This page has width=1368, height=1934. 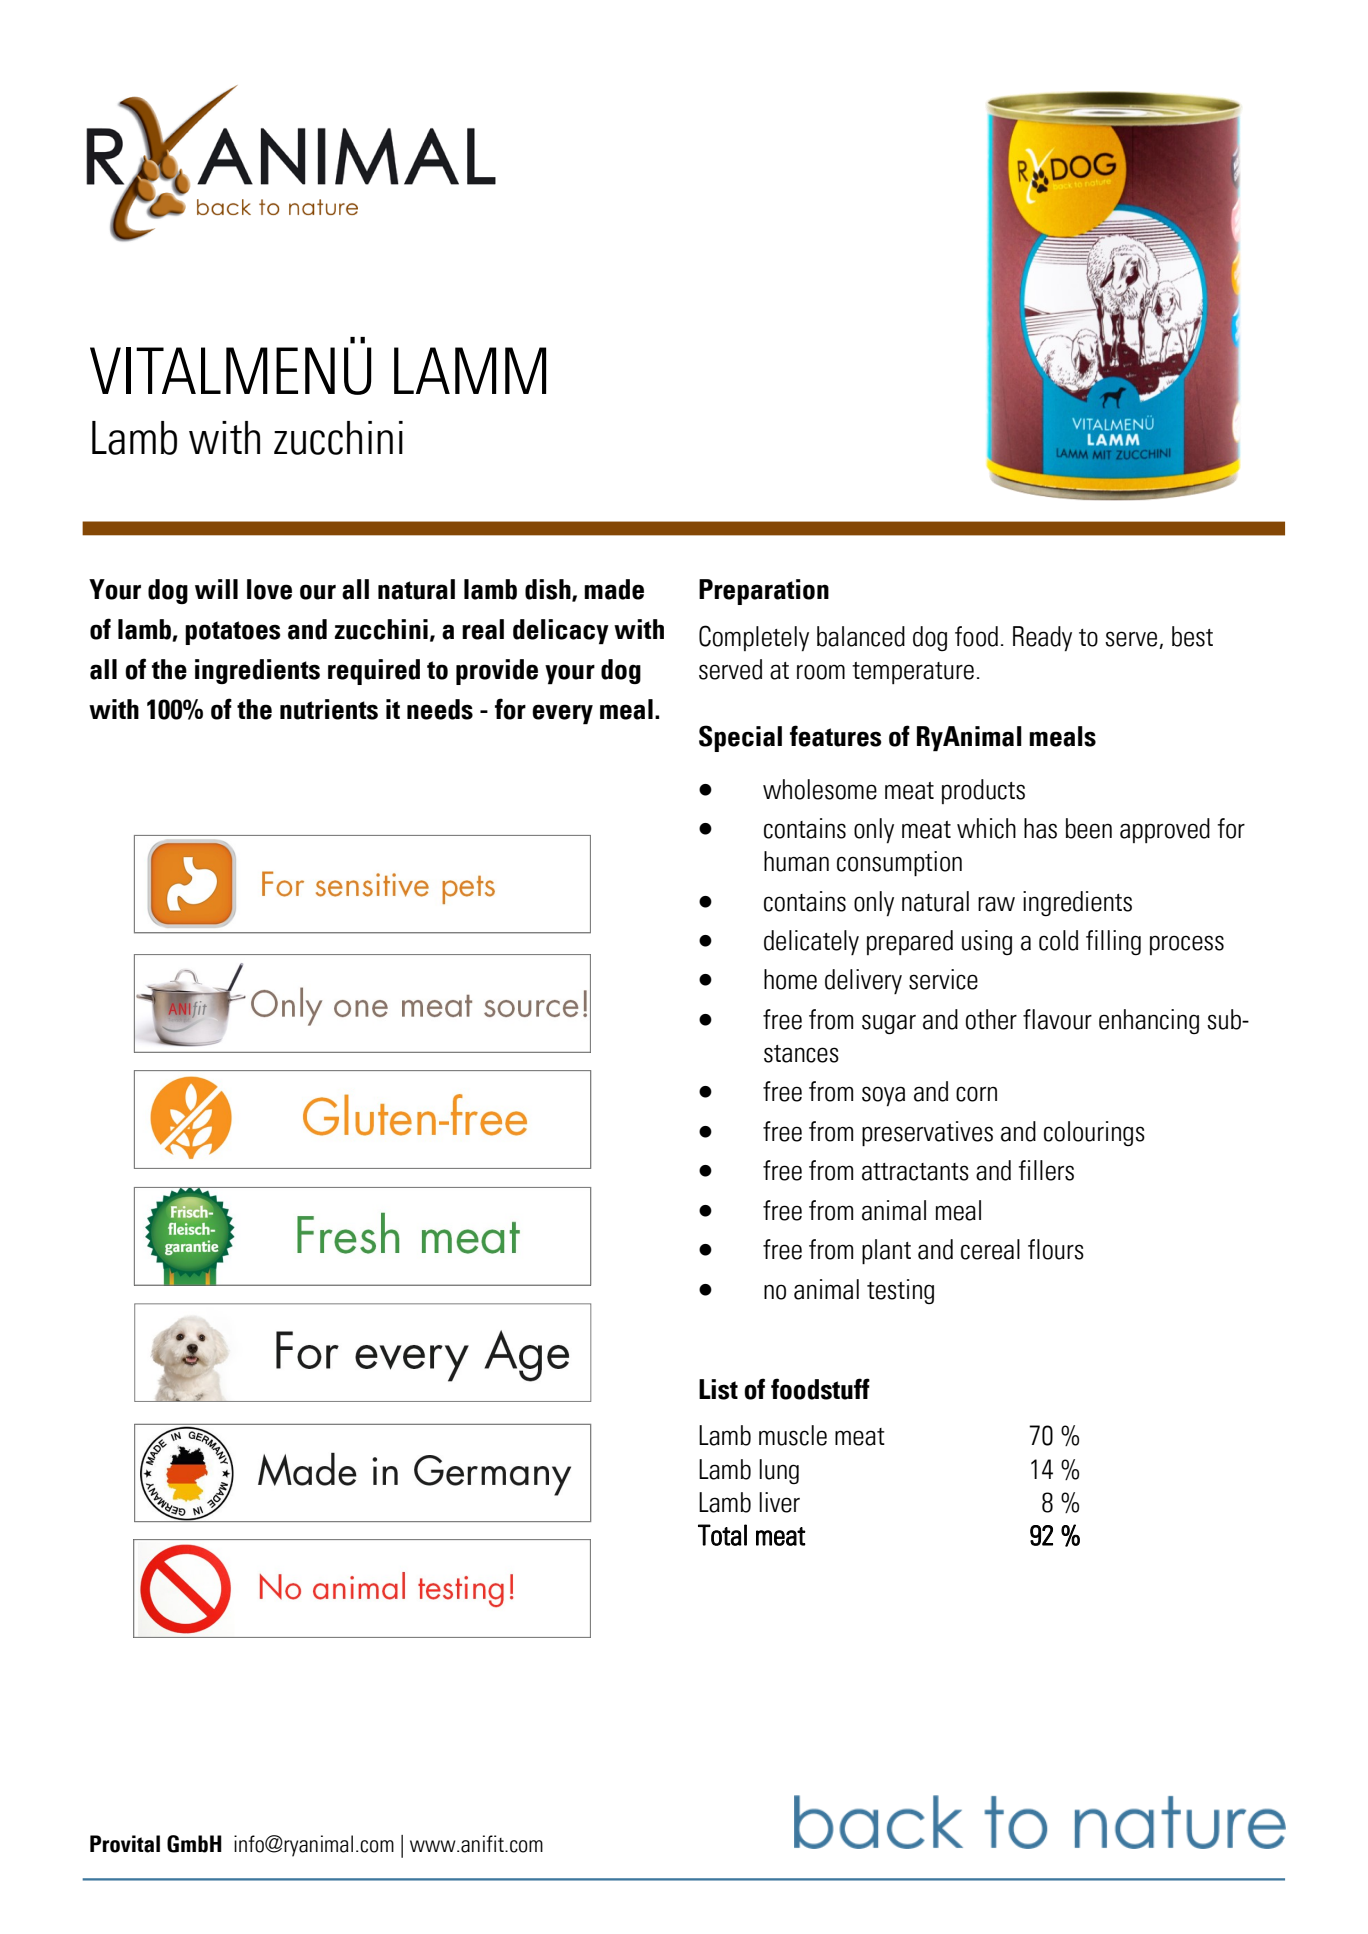 What do you see at coordinates (1042, 638) in the page?
I see `Ready` at bounding box center [1042, 638].
